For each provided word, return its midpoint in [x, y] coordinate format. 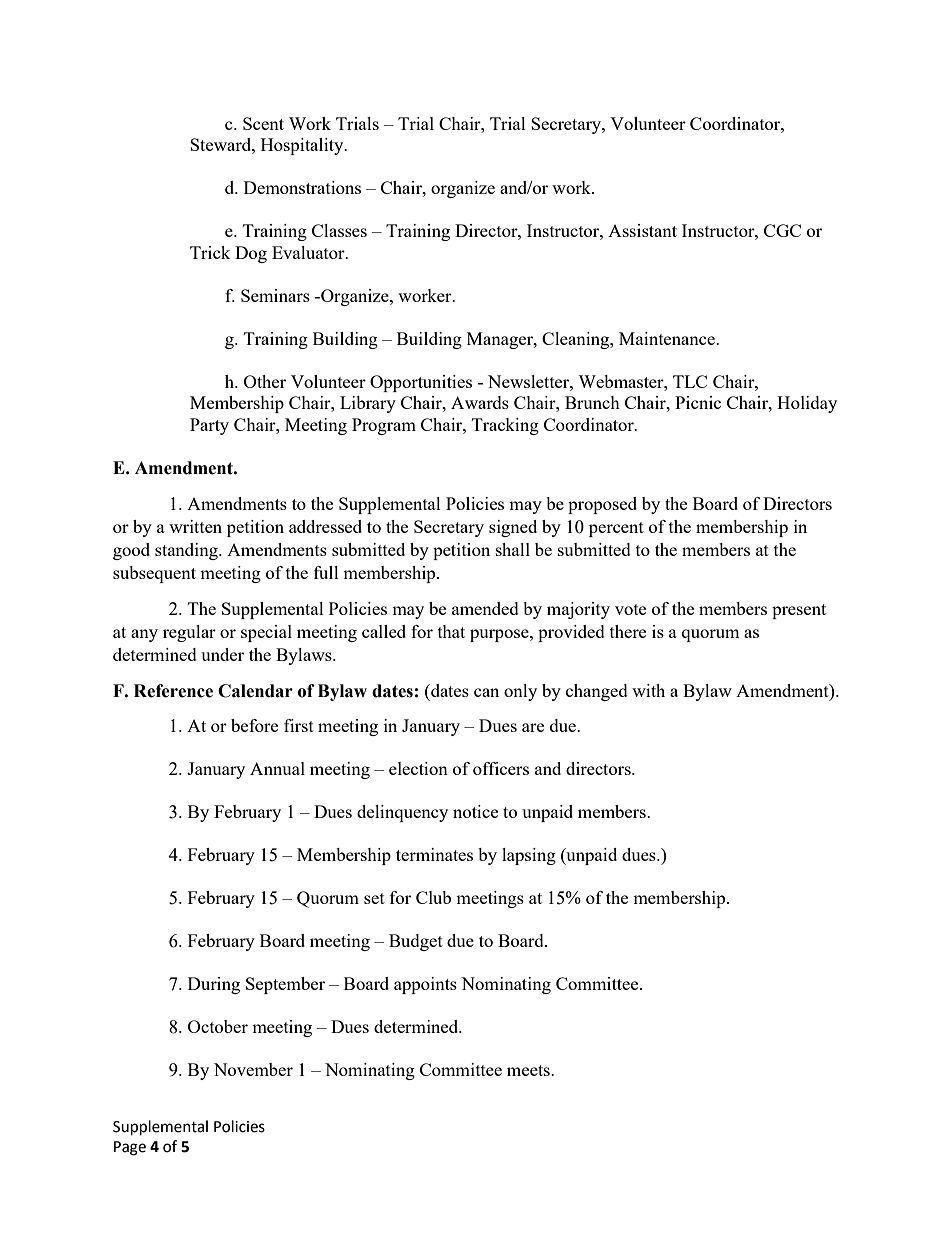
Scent [263, 123]
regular [189, 633]
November [253, 1069]
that [451, 631]
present [799, 611]
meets [529, 1070]
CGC [782, 230]
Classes [339, 230]
